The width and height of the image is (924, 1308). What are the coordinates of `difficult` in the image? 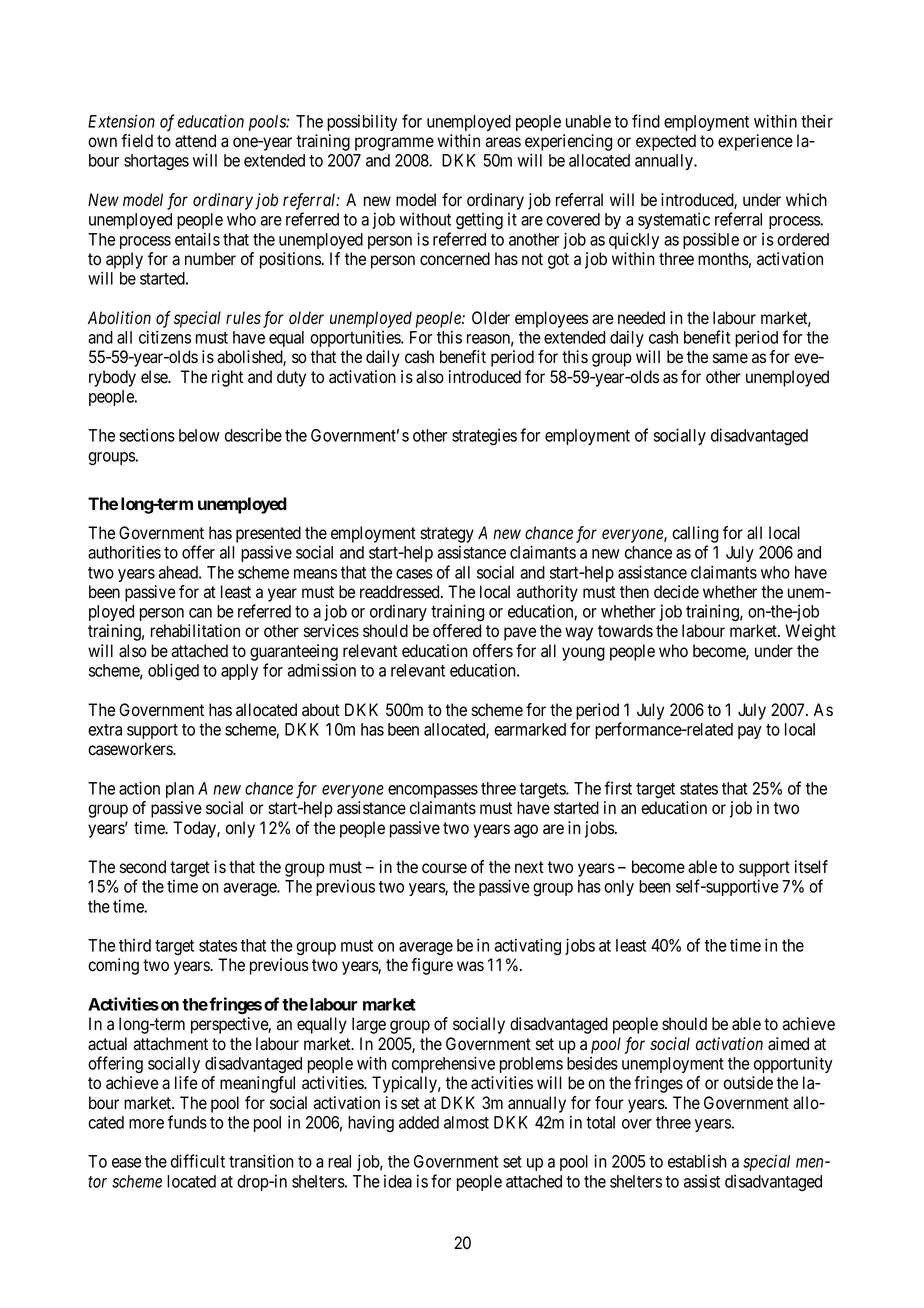 It's located at (198, 1161).
